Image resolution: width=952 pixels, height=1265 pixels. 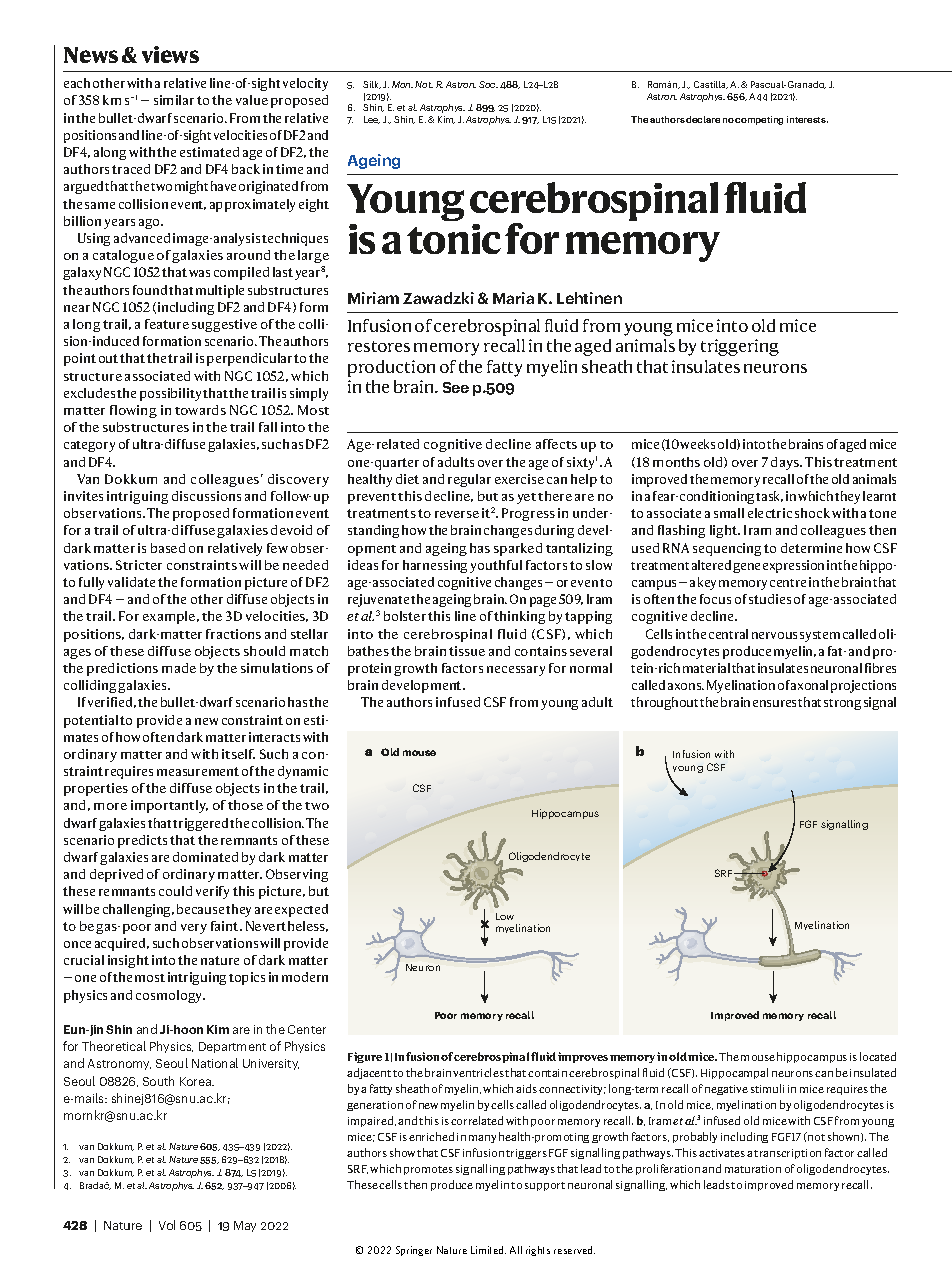 What do you see at coordinates (200, 410) in the screenshot?
I see `towards` at bounding box center [200, 410].
